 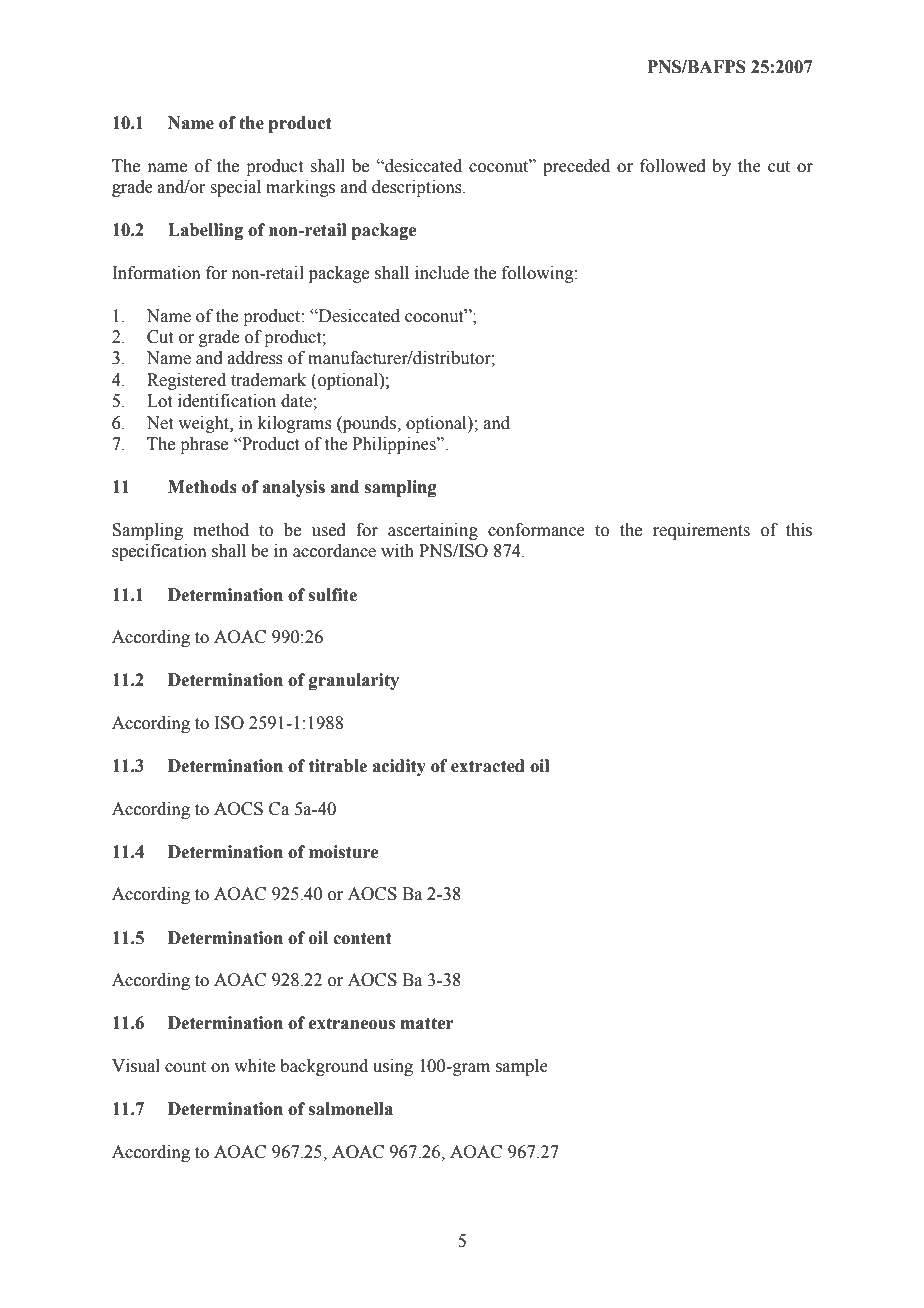 I want to click on special, so click(x=235, y=188).
